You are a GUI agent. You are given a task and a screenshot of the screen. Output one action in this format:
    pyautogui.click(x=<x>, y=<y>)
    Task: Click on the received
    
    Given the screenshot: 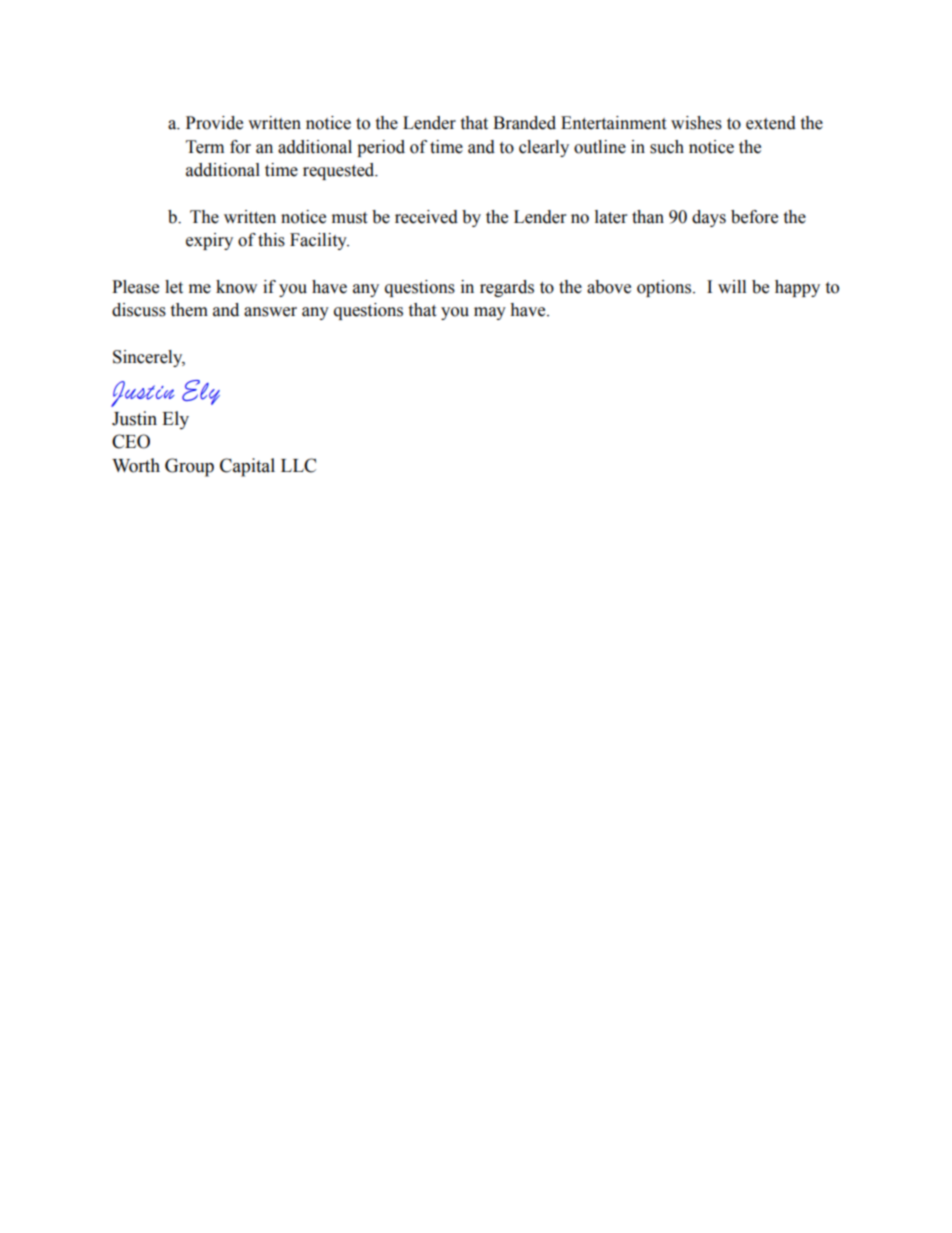 What is the action you would take?
    pyautogui.click(x=426, y=217)
